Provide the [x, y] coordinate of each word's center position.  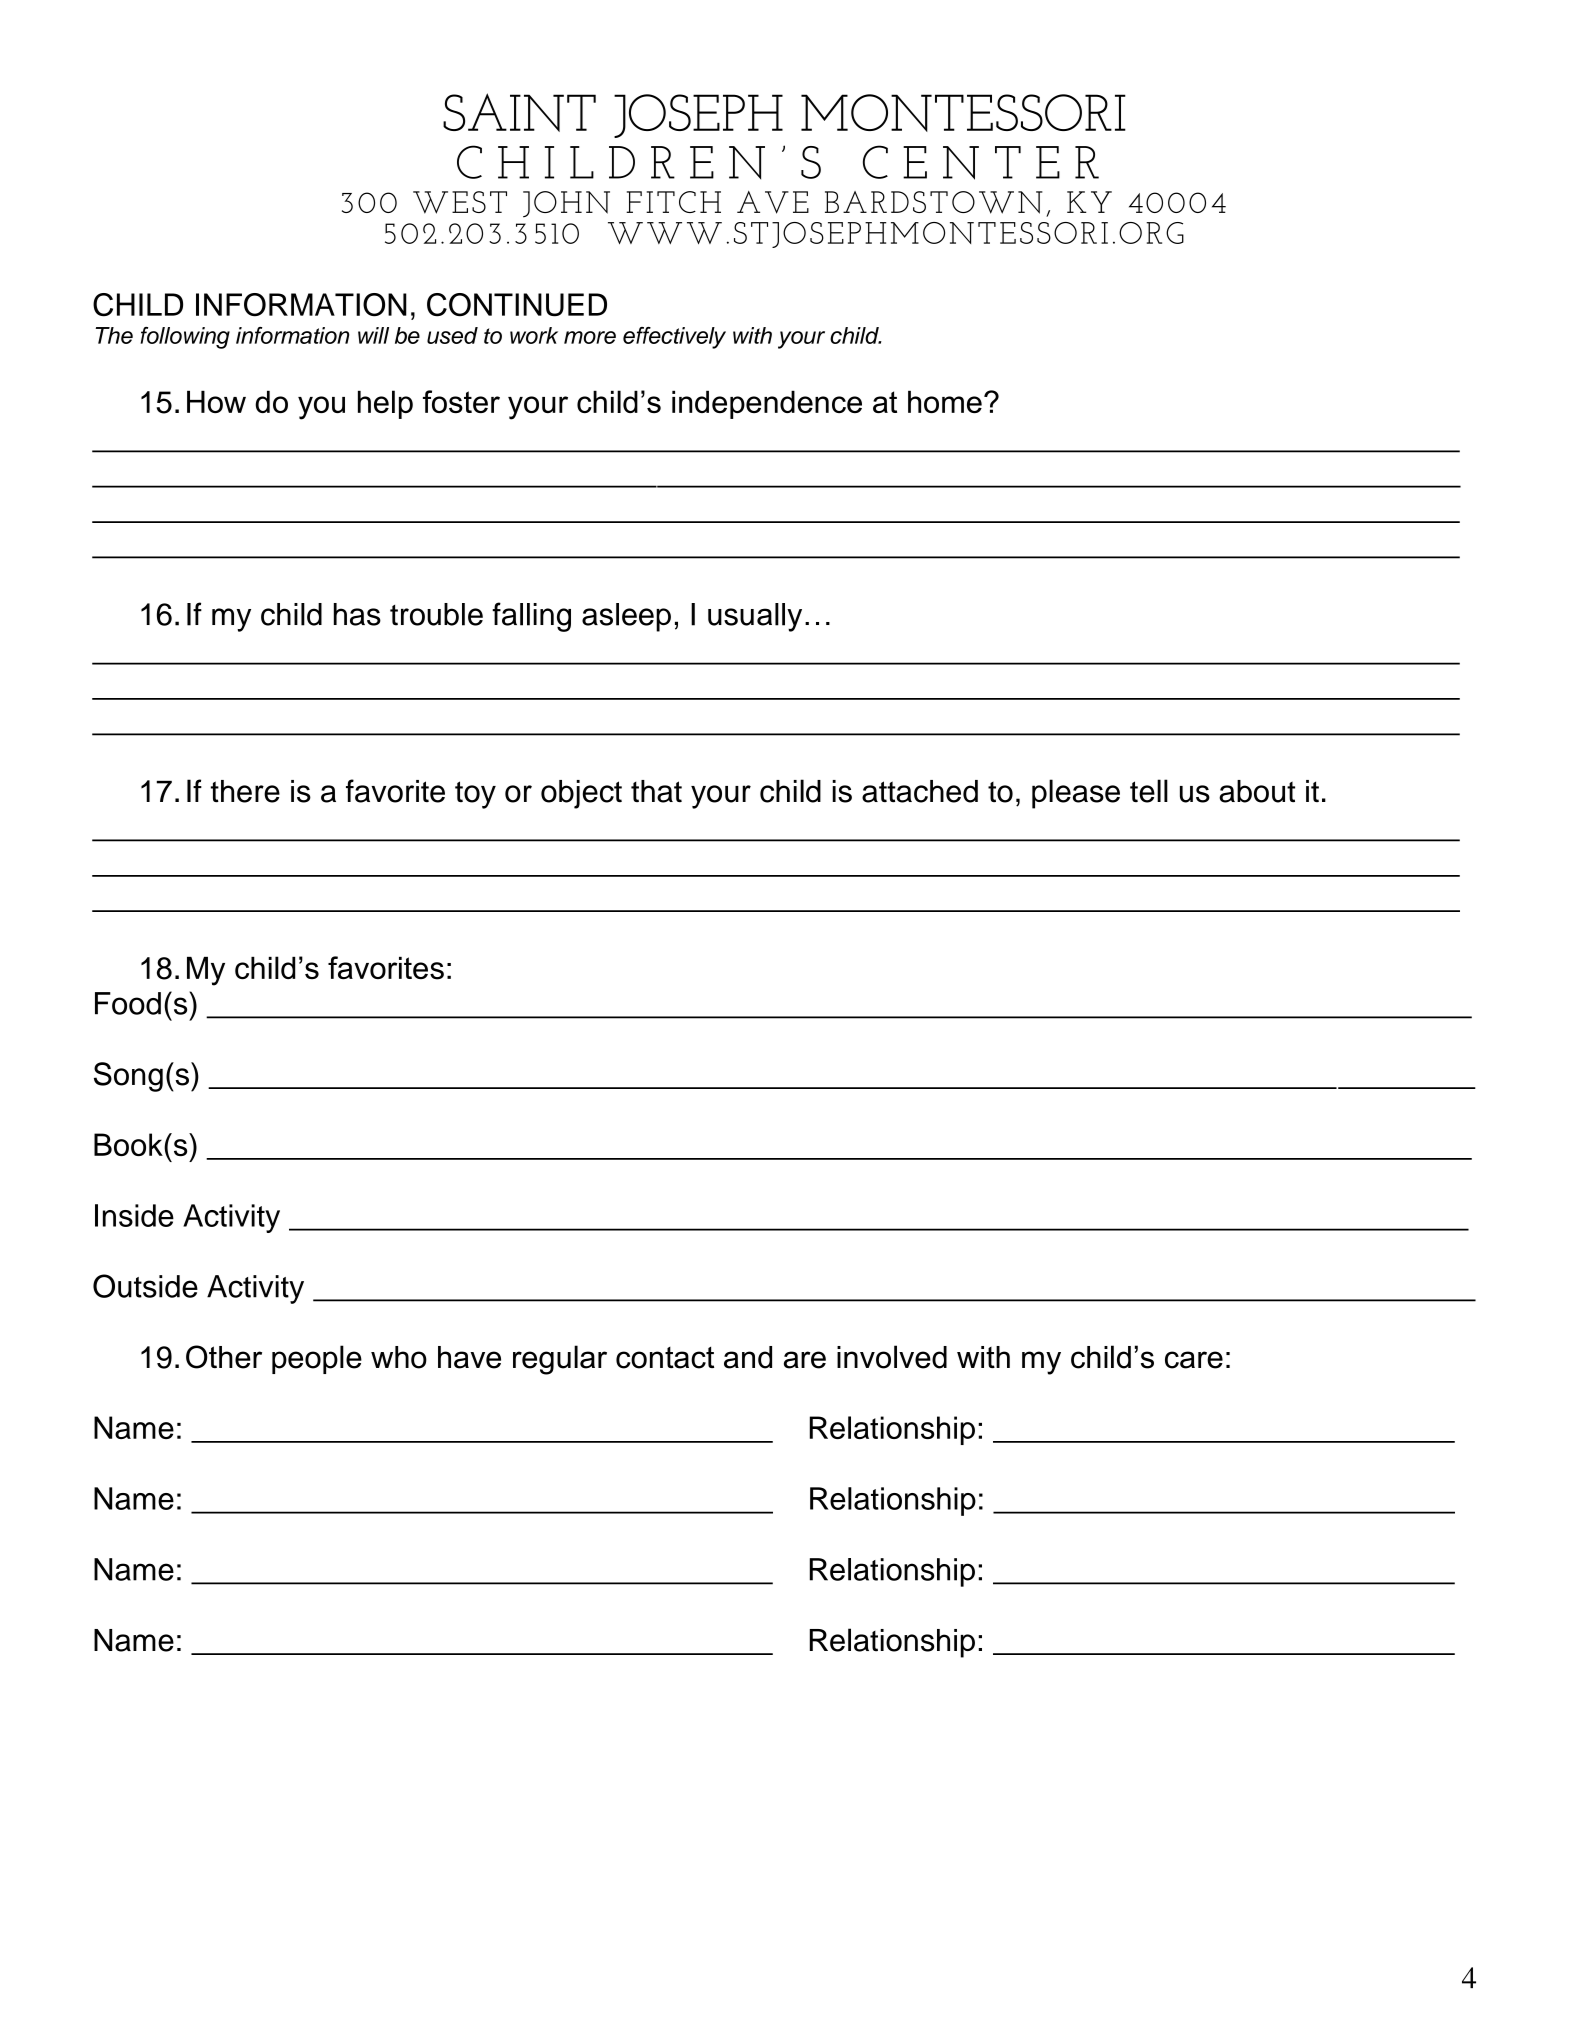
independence [767, 404]
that [656, 791]
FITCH [673, 202]
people [317, 1359]
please [1076, 794]
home [945, 401]
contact [665, 1358]
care [1194, 1360]
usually [755, 617]
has [357, 614]
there [245, 791]
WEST [460, 202]
